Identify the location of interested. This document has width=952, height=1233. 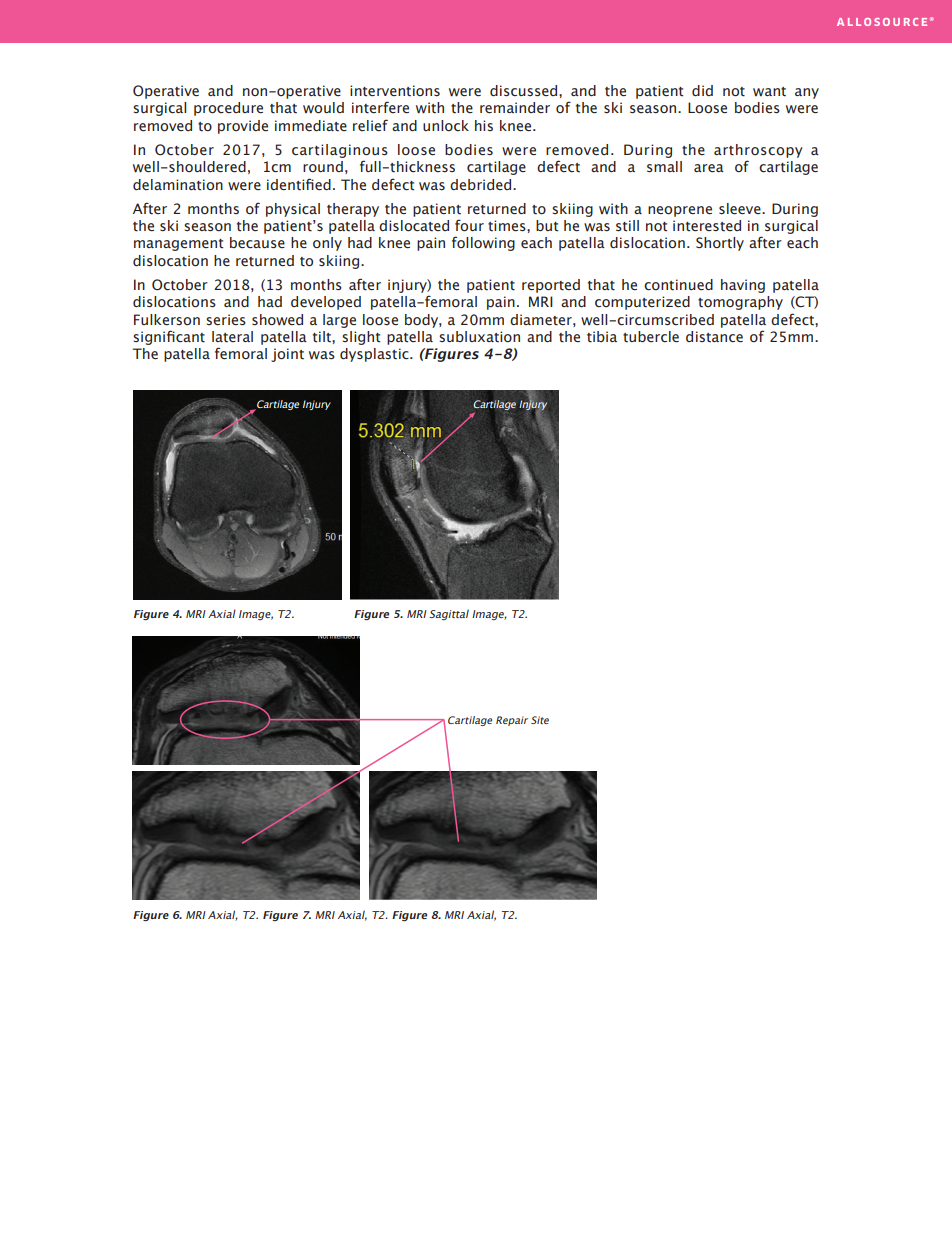
(707, 226).
